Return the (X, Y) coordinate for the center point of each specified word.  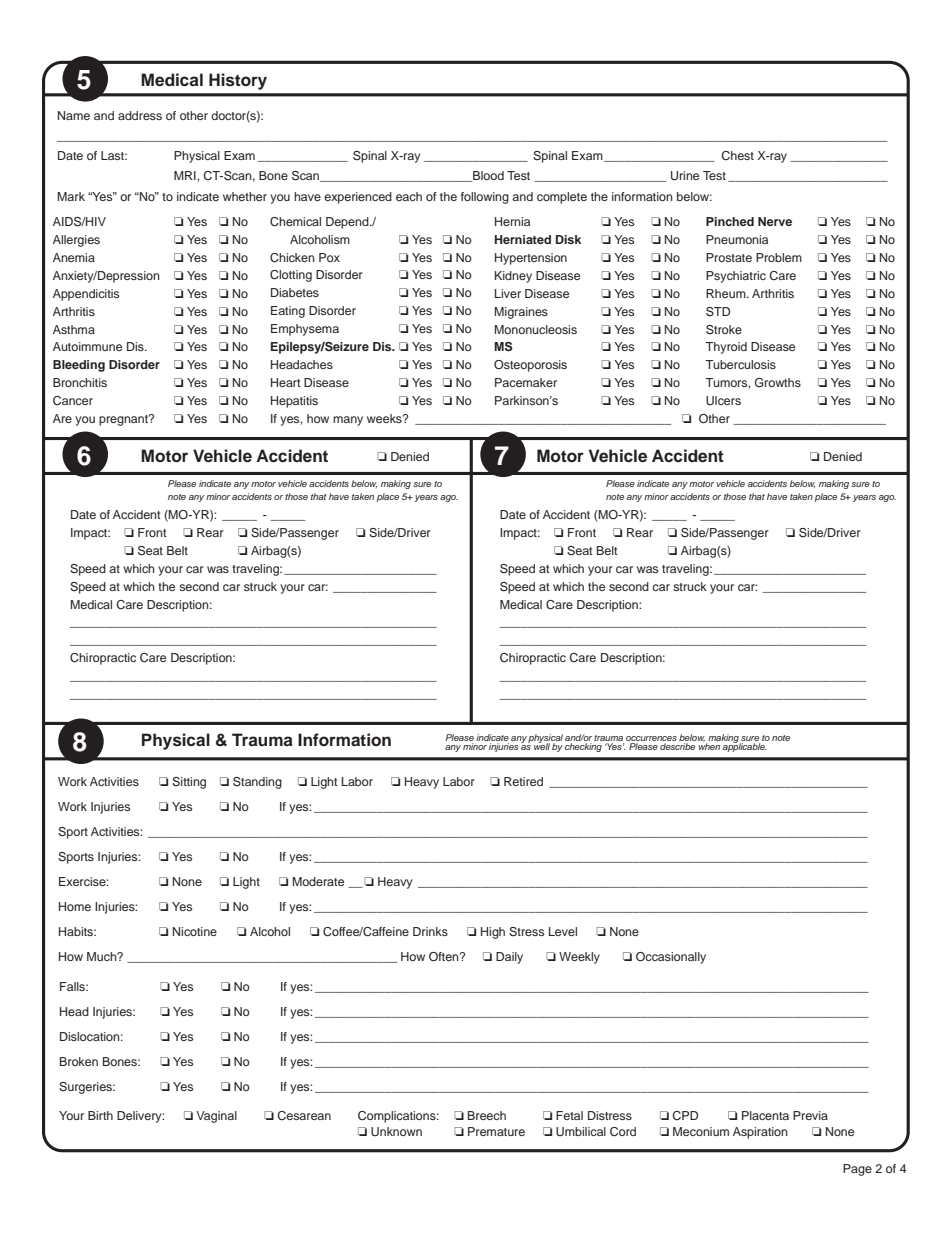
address (140, 115)
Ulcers (723, 400)
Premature (496, 1131)
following (485, 198)
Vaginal (216, 1117)
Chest (737, 155)
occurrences (651, 738)
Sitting (189, 783)
